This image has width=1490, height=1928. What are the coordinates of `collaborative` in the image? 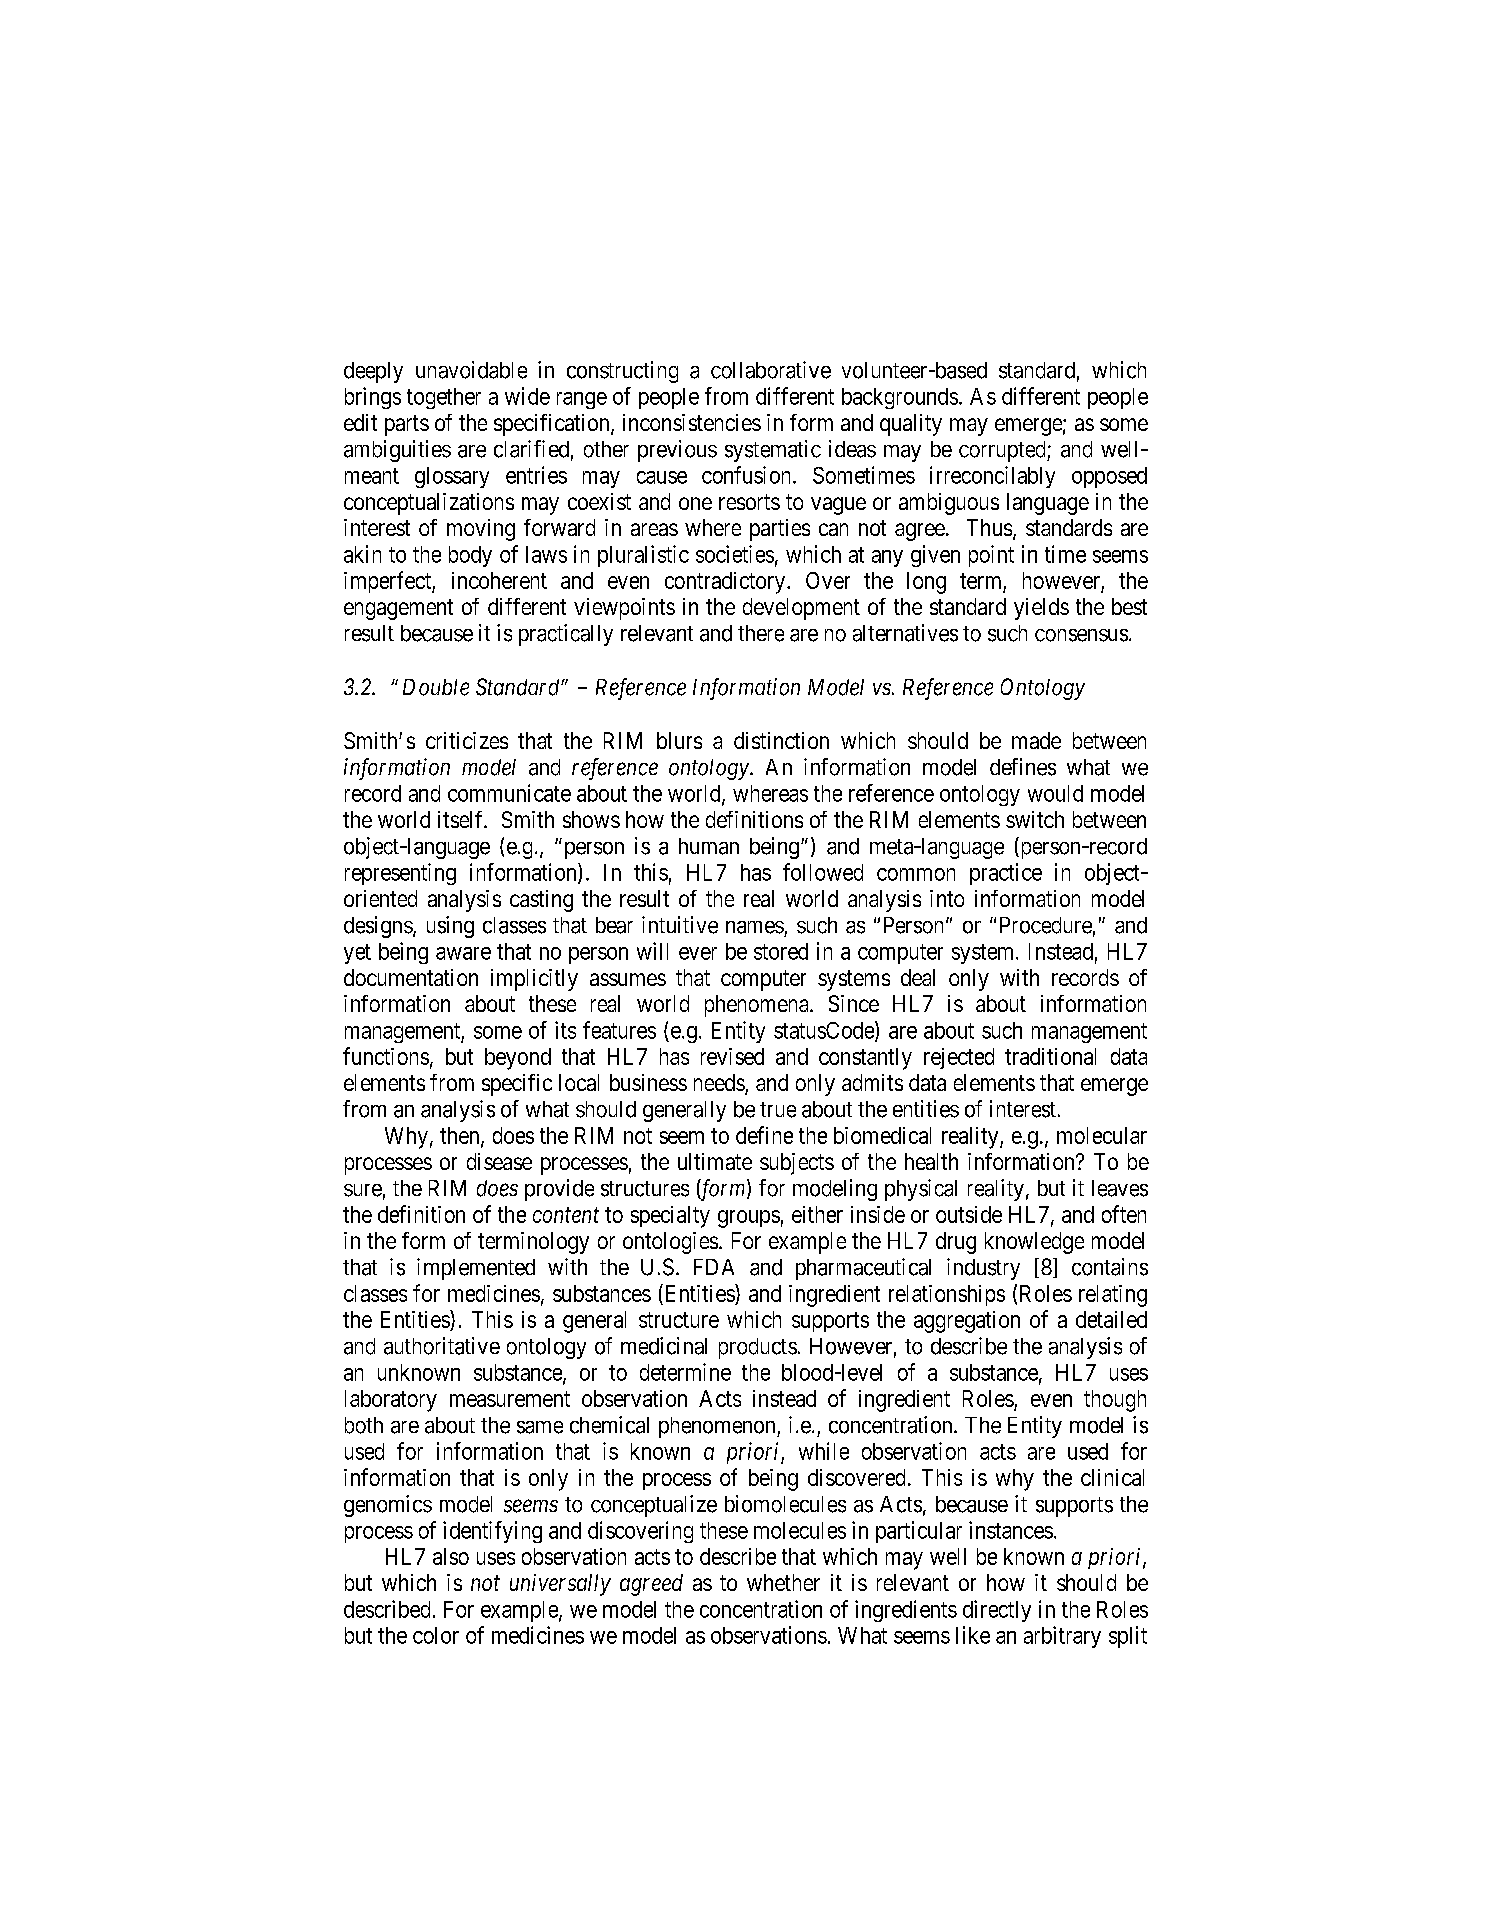 It's located at (771, 370).
